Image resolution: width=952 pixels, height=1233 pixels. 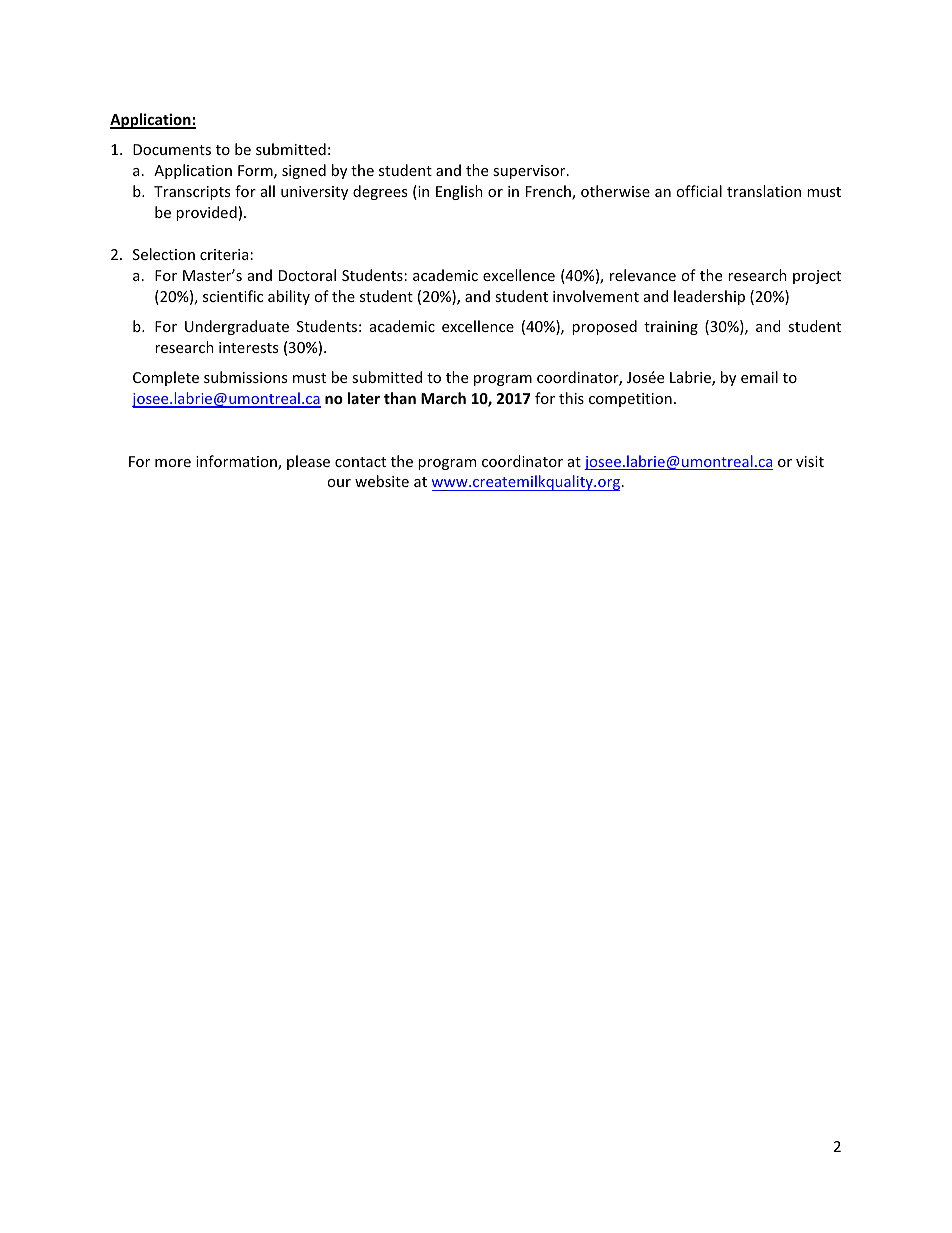 I want to click on proposed, so click(x=604, y=327).
